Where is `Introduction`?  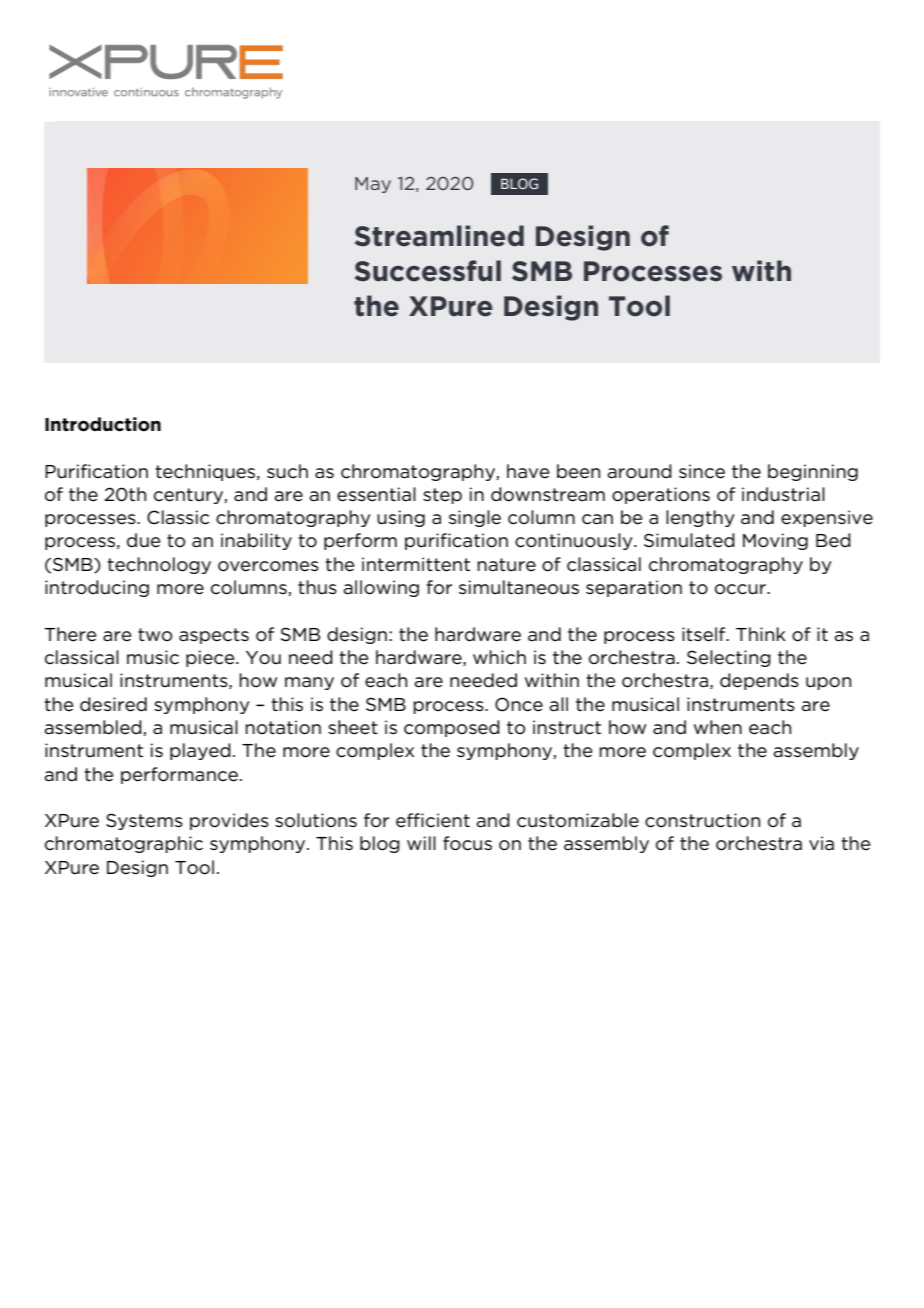 Introduction is located at coordinates (103, 424).
